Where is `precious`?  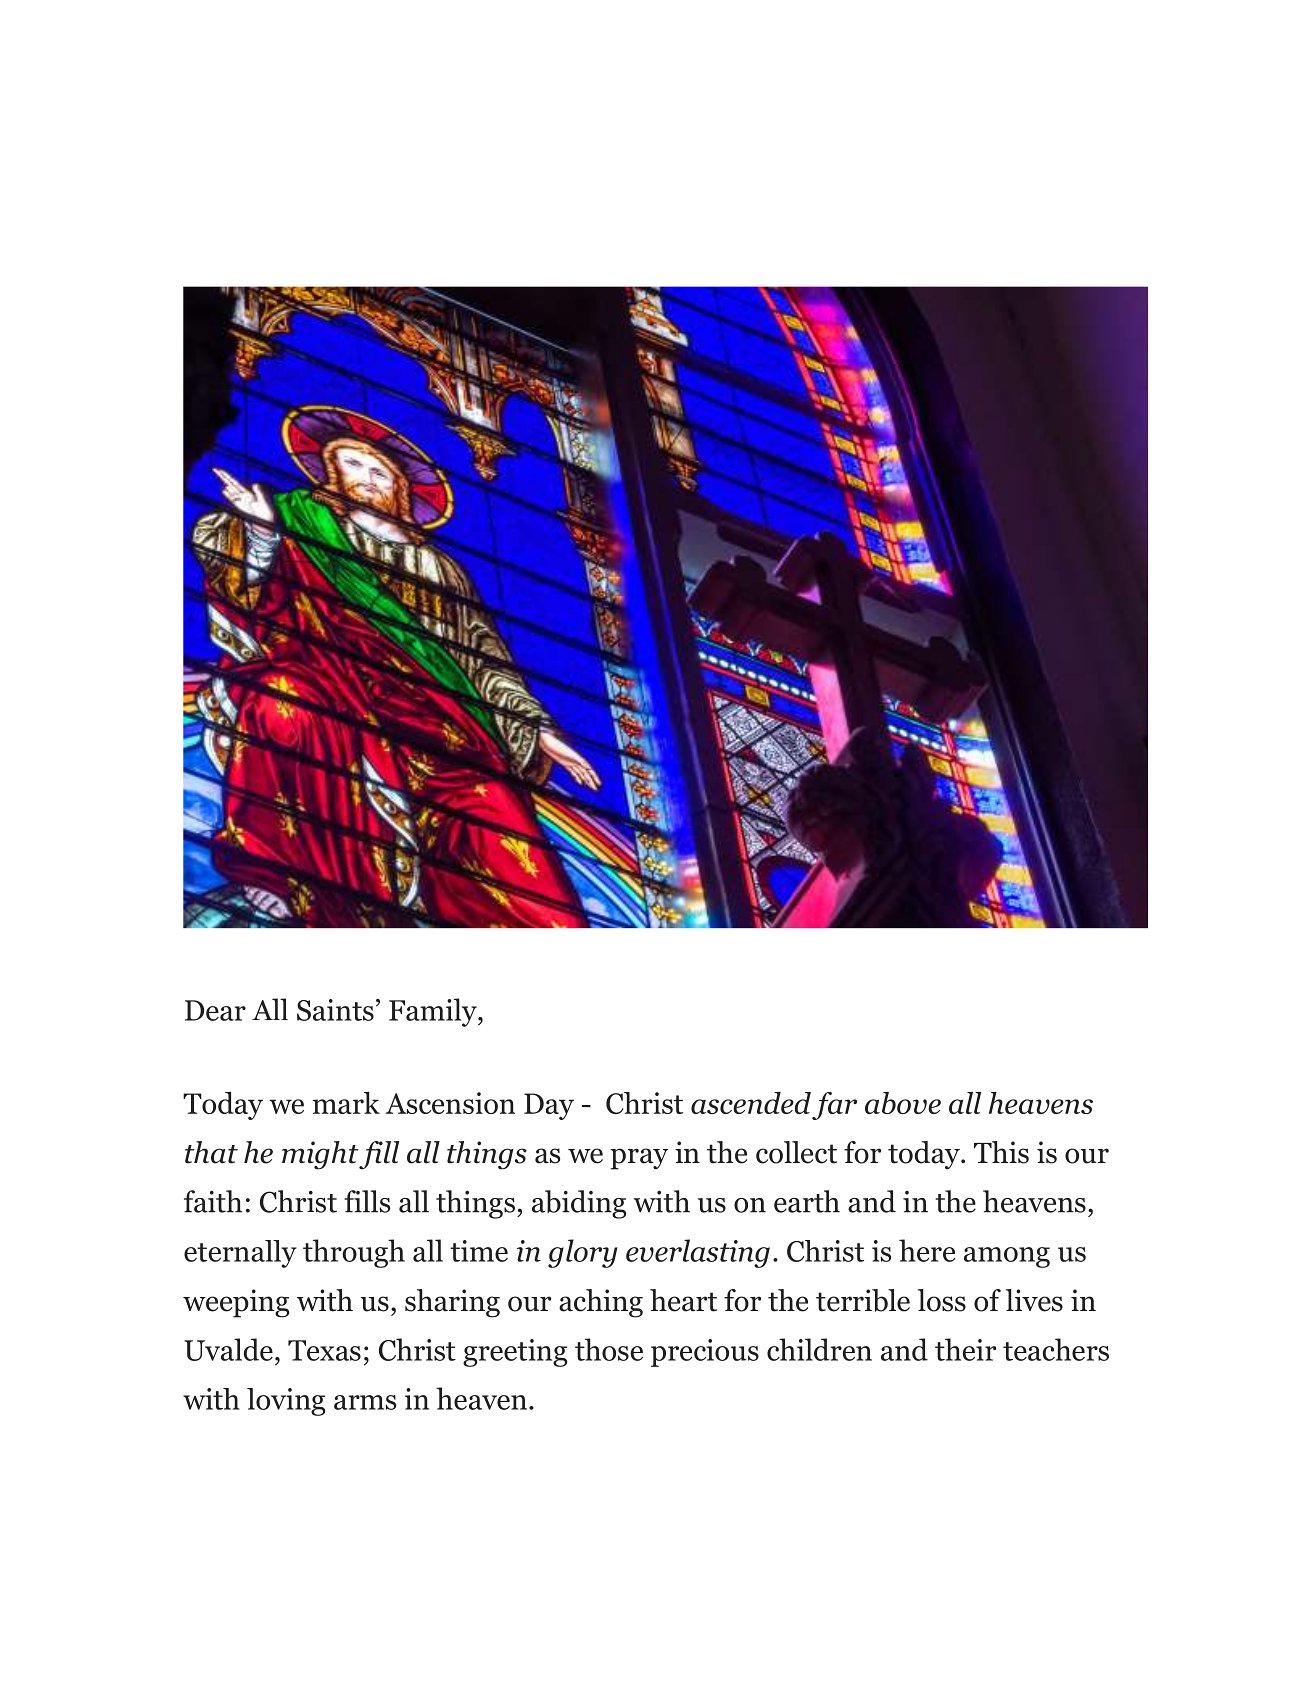
precious is located at coordinates (705, 1353).
